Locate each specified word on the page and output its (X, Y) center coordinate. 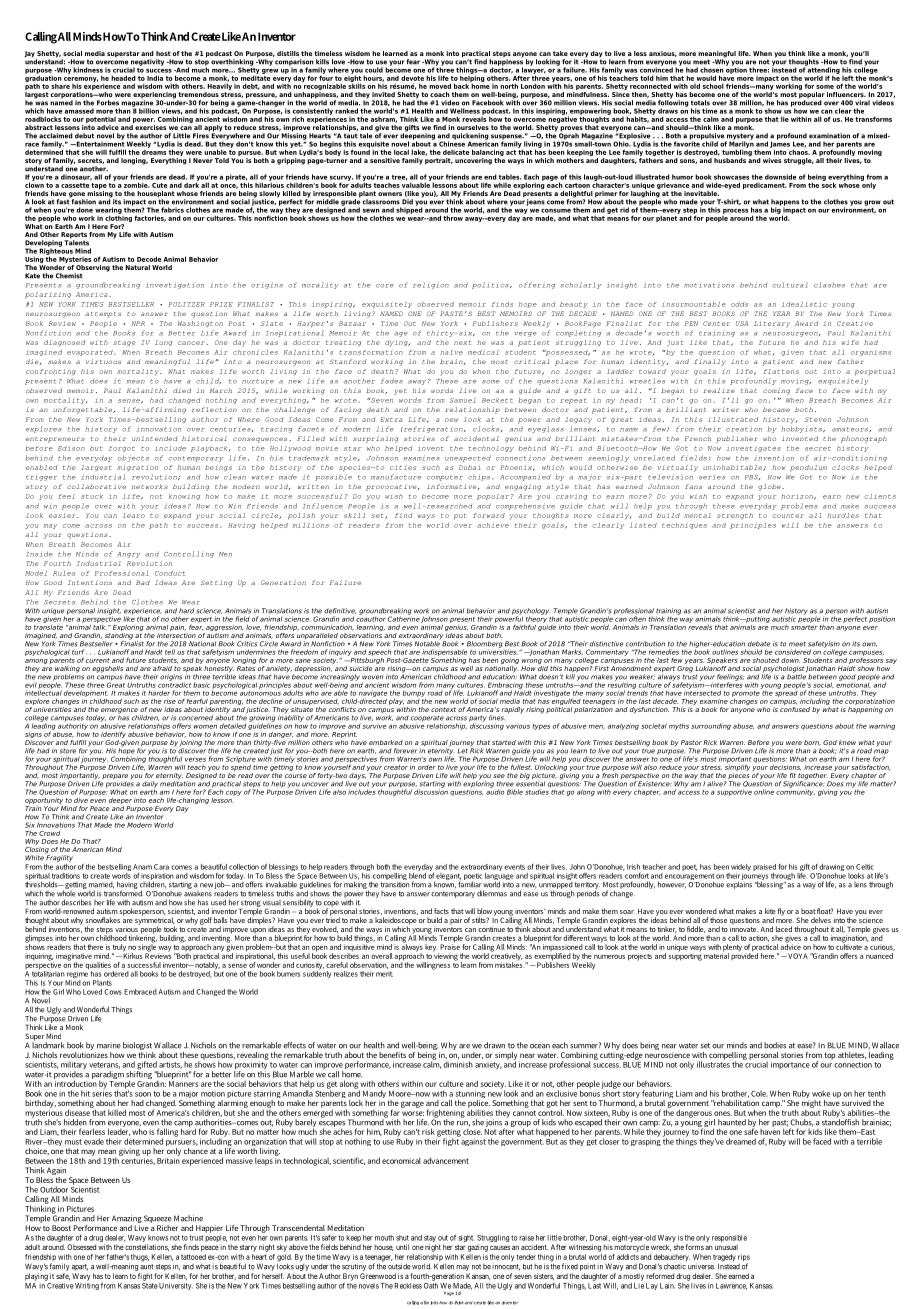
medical (483, 352)
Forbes (108, 103)
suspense (507, 138)
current (98, 660)
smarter (804, 627)
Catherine (404, 618)
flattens (781, 371)
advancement (446, 1160)
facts (441, 911)
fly (781, 912)
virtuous (103, 361)
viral (862, 103)
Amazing (127, 1220)
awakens (198, 892)
